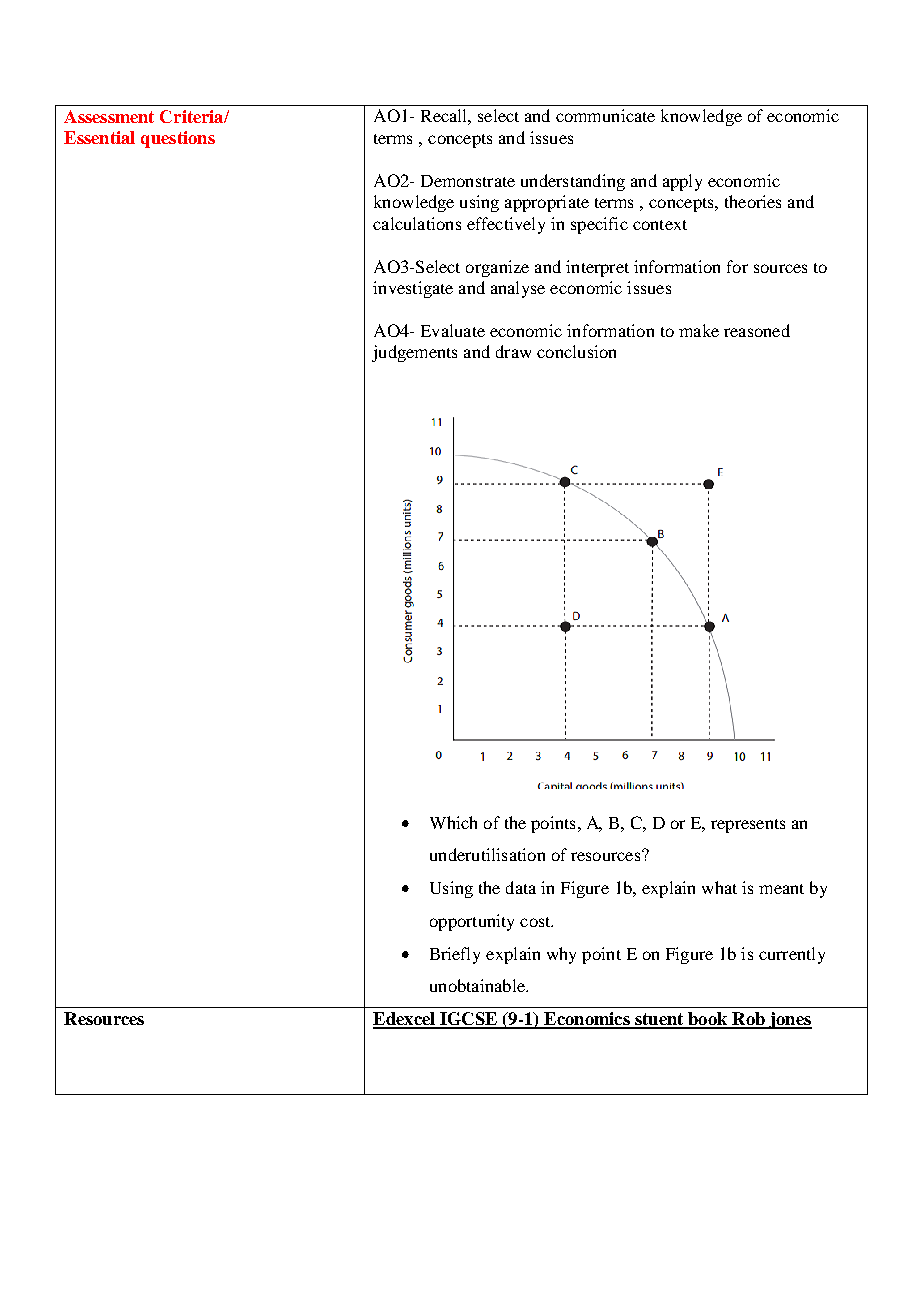 This screenshot has height=1308, width=924. Describe the element at coordinates (576, 351) in the screenshot. I see `conclusion` at that location.
